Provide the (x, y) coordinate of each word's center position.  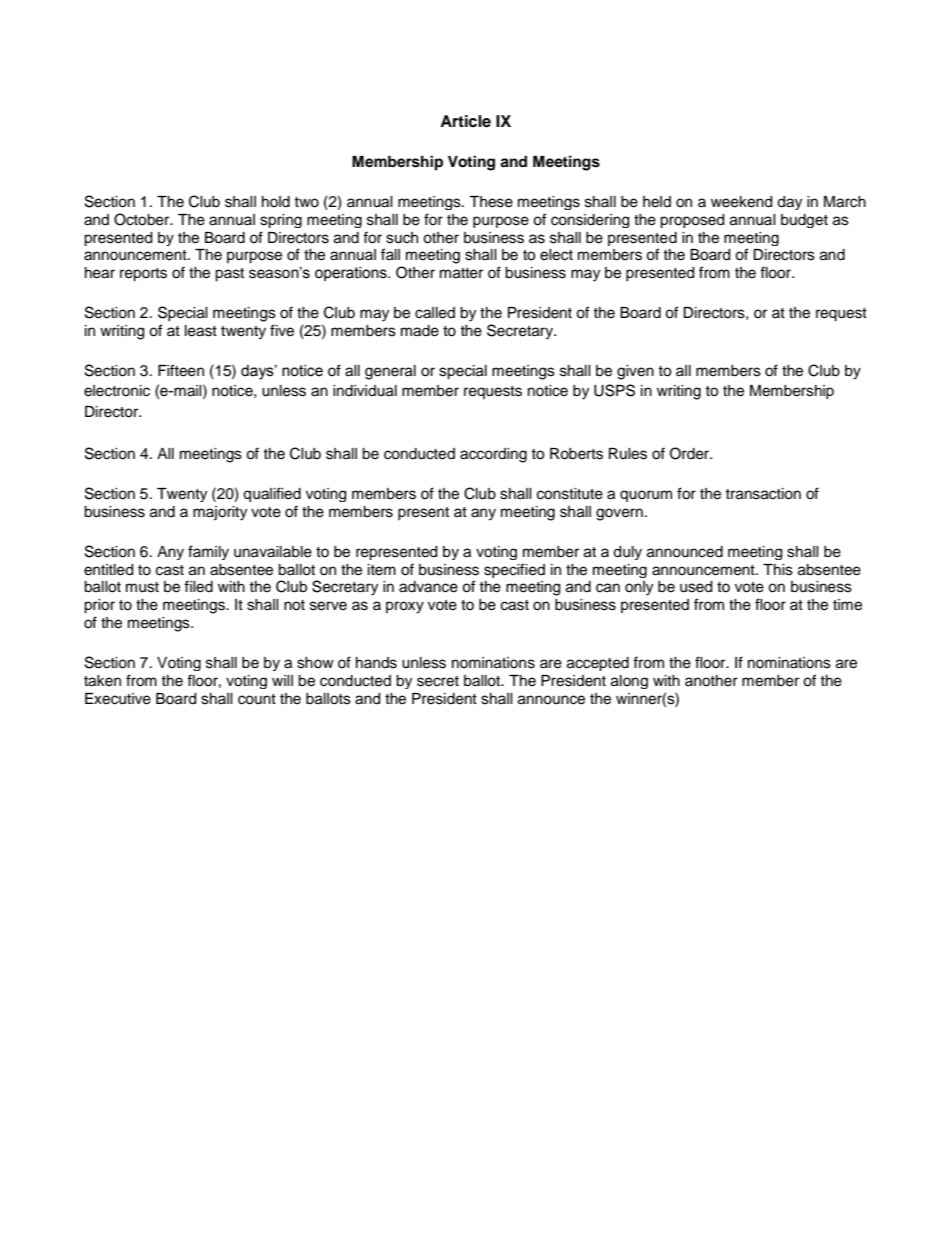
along (629, 682)
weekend (741, 202)
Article (465, 121)
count (257, 699)
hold (276, 202)
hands (376, 663)
